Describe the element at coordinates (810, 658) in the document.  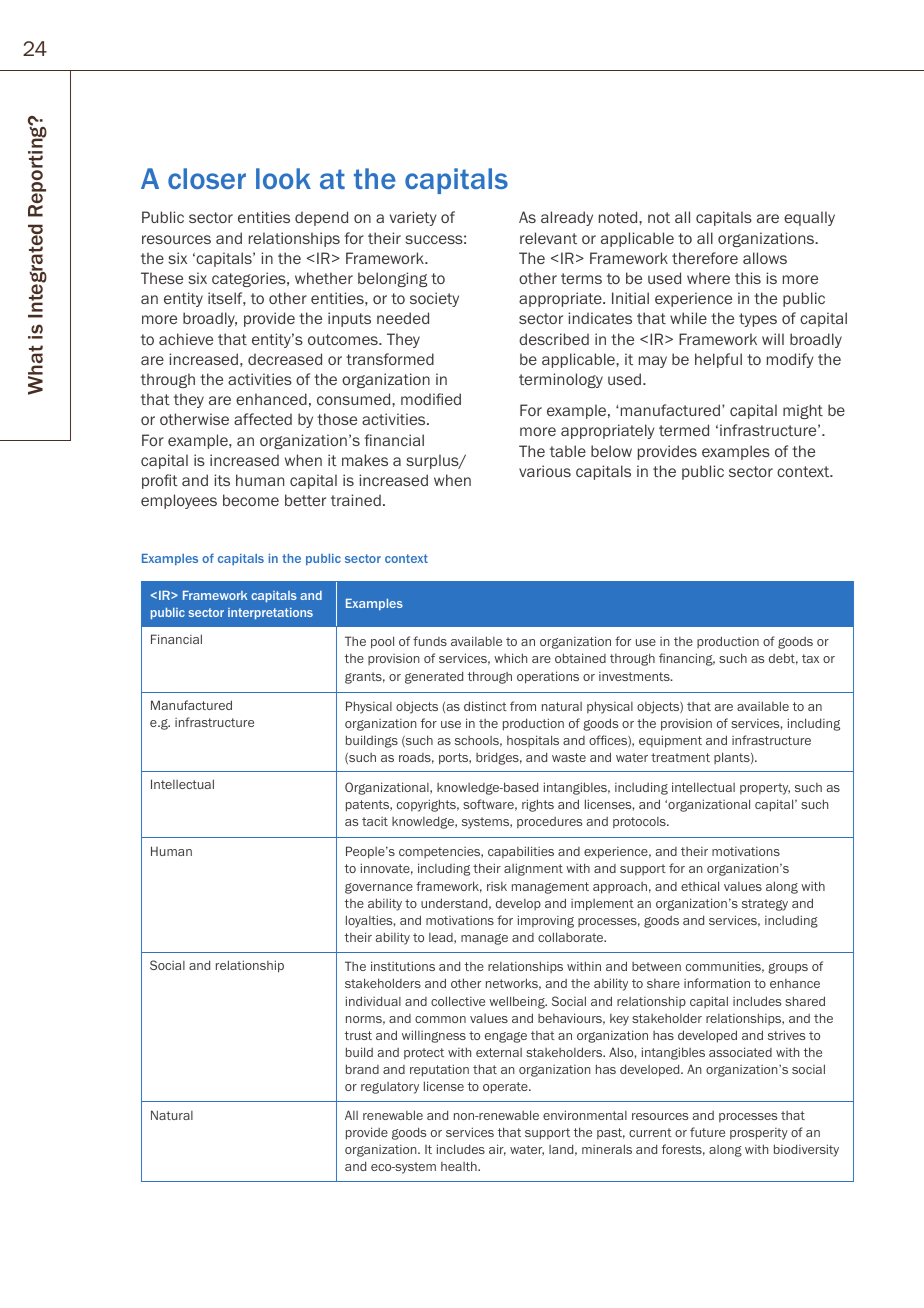
I see `tax` at that location.
